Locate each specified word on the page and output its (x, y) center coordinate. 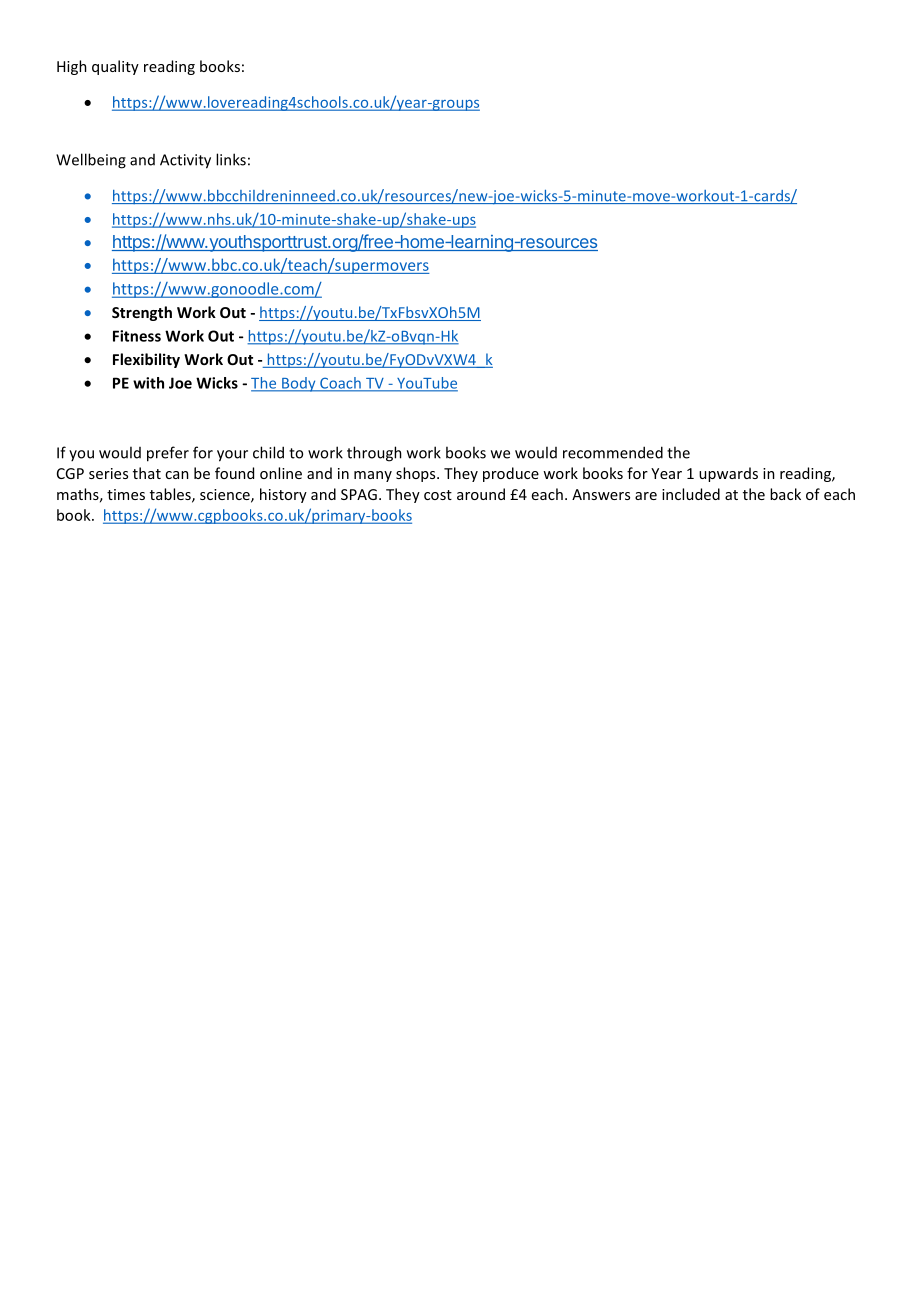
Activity (185, 161)
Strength (142, 313)
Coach (340, 384)
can (177, 475)
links (231, 159)
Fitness (137, 336)
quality (115, 67)
